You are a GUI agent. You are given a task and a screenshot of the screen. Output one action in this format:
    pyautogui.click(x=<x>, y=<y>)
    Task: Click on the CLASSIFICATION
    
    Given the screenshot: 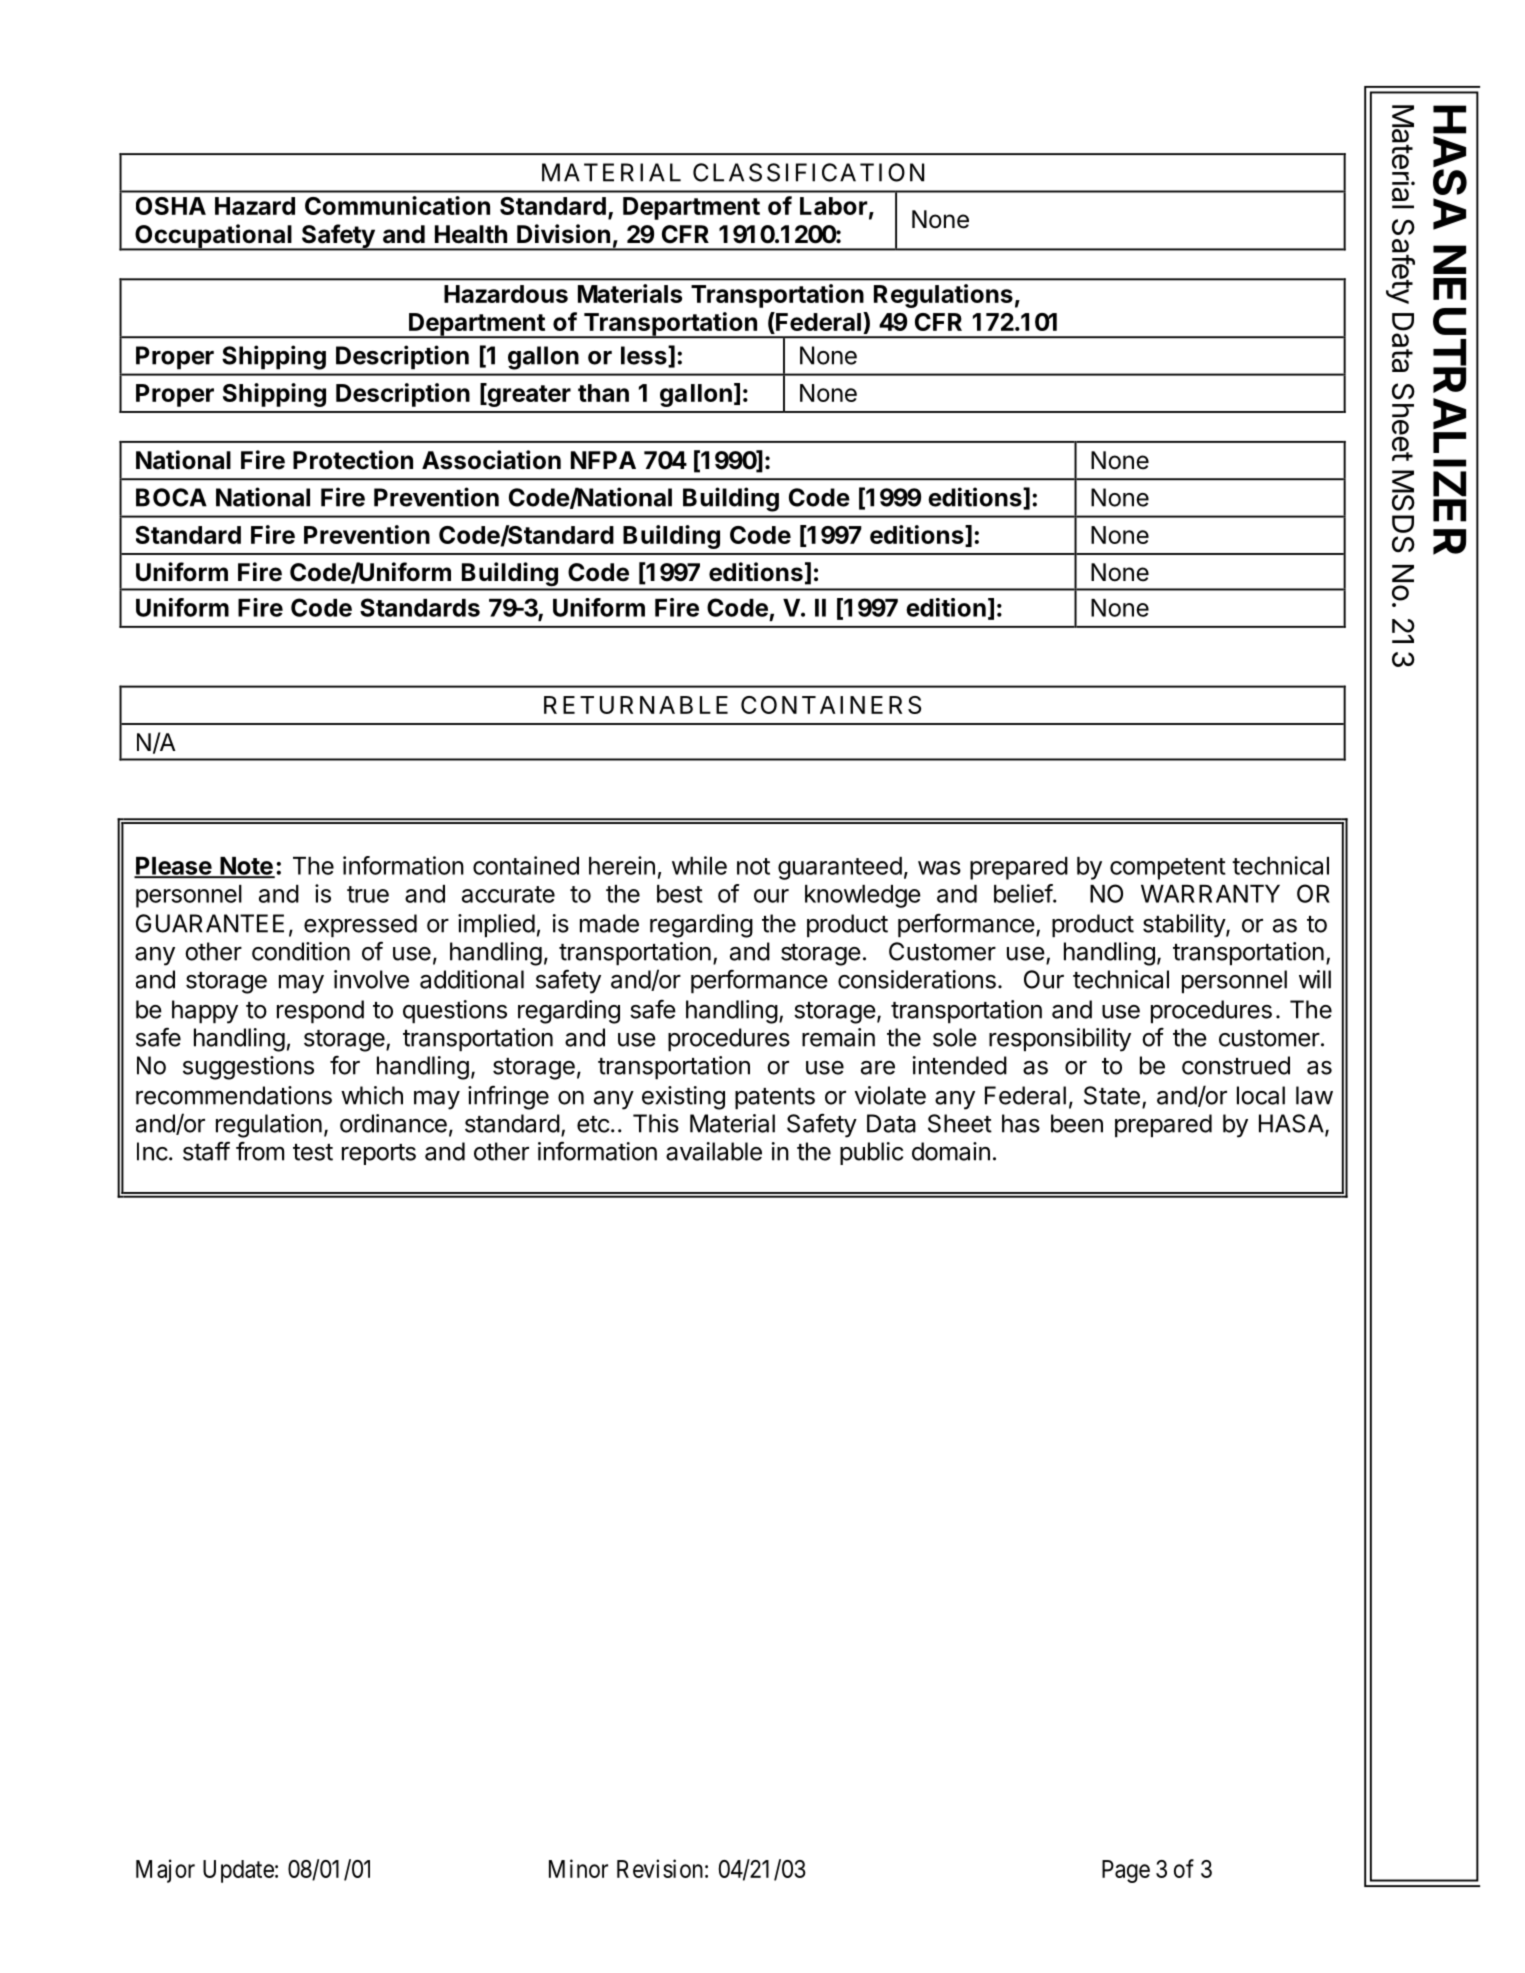 What is the action you would take?
    pyautogui.click(x=808, y=172)
